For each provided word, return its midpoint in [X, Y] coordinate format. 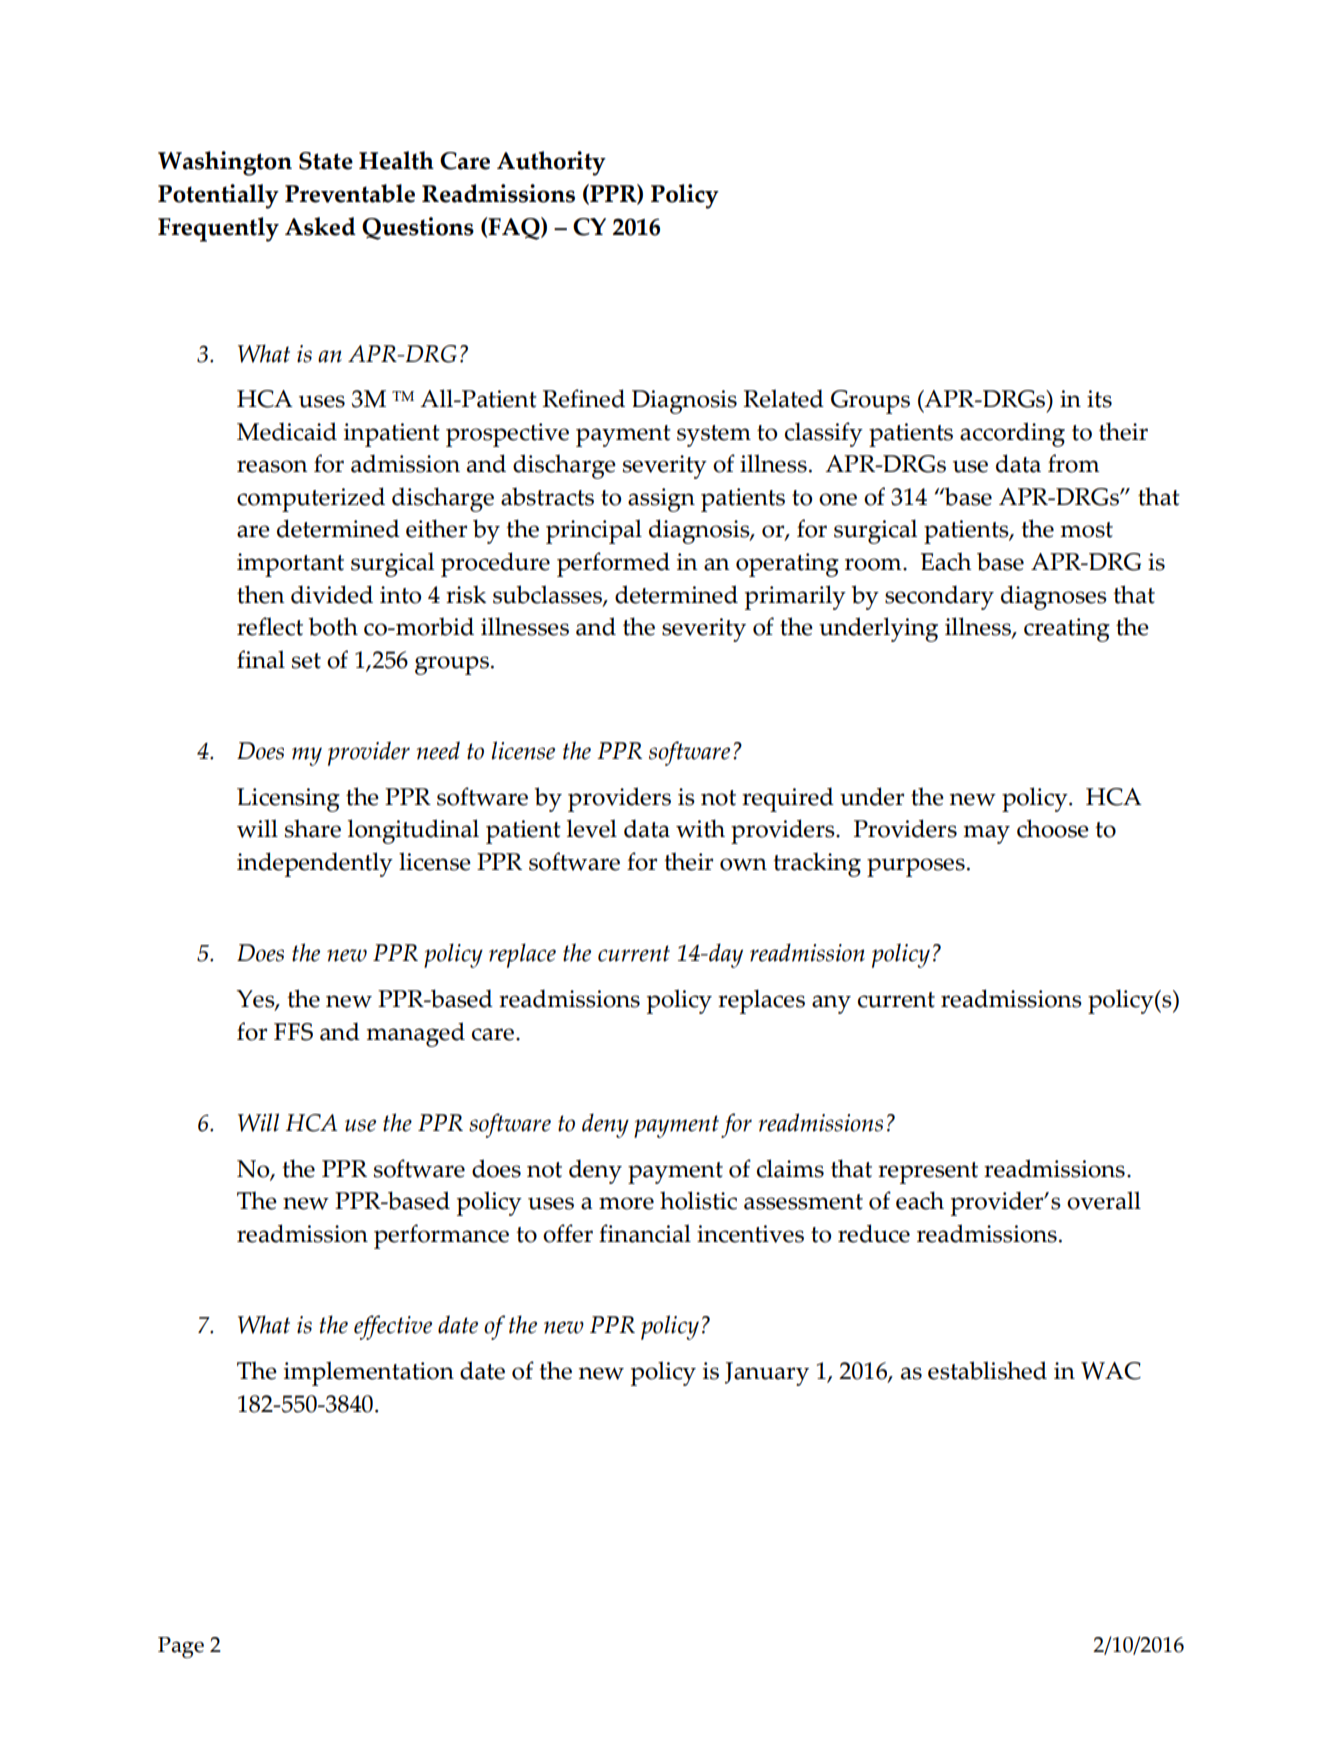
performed [613, 564]
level [592, 828]
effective [393, 1327]
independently [315, 864]
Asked [320, 226]
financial [645, 1233]
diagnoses [1054, 597]
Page [181, 1647]
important [290, 565]
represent [928, 1173]
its [1099, 399]
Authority [551, 163]
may [987, 834]
